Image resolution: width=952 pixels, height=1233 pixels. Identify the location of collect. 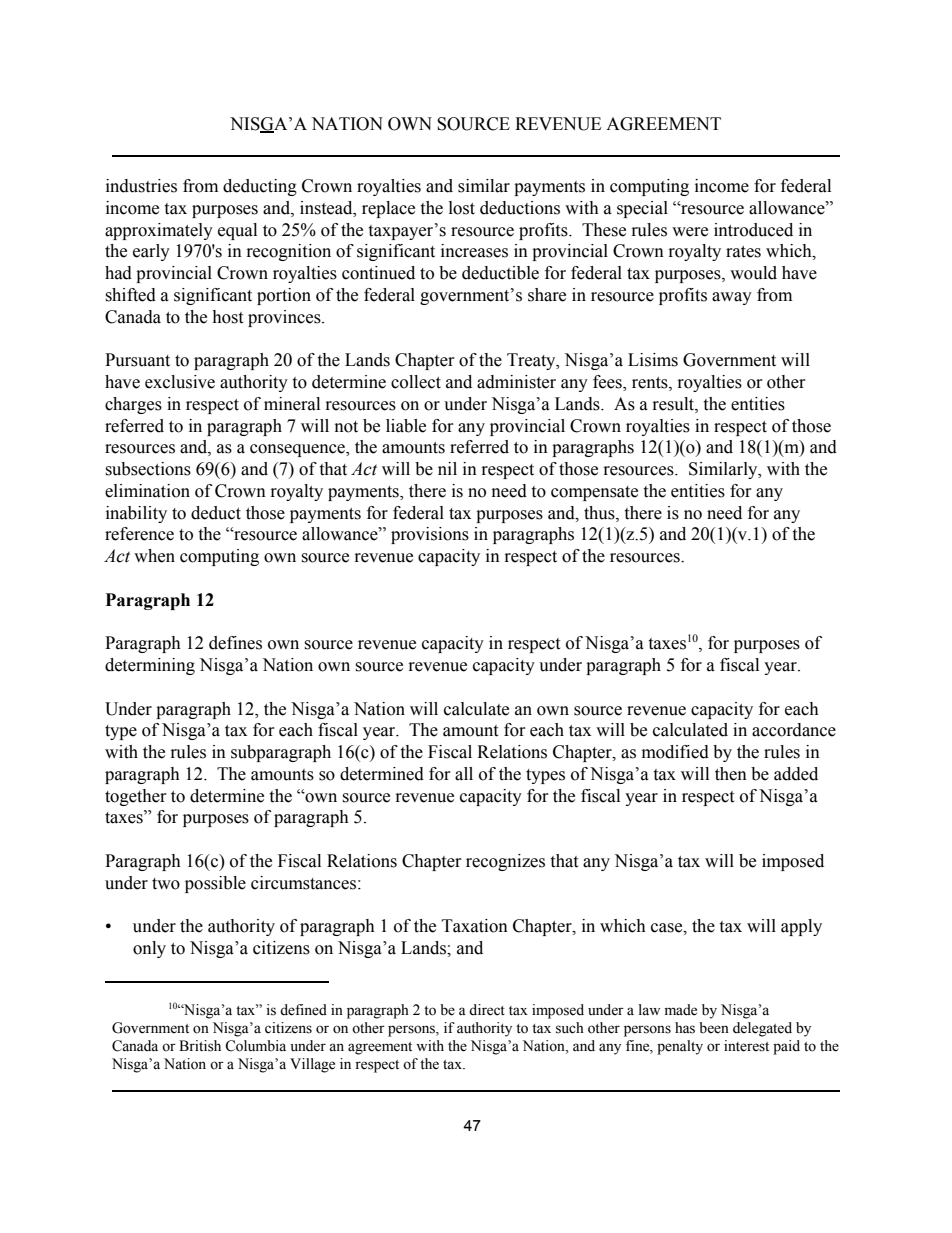
(416, 382).
